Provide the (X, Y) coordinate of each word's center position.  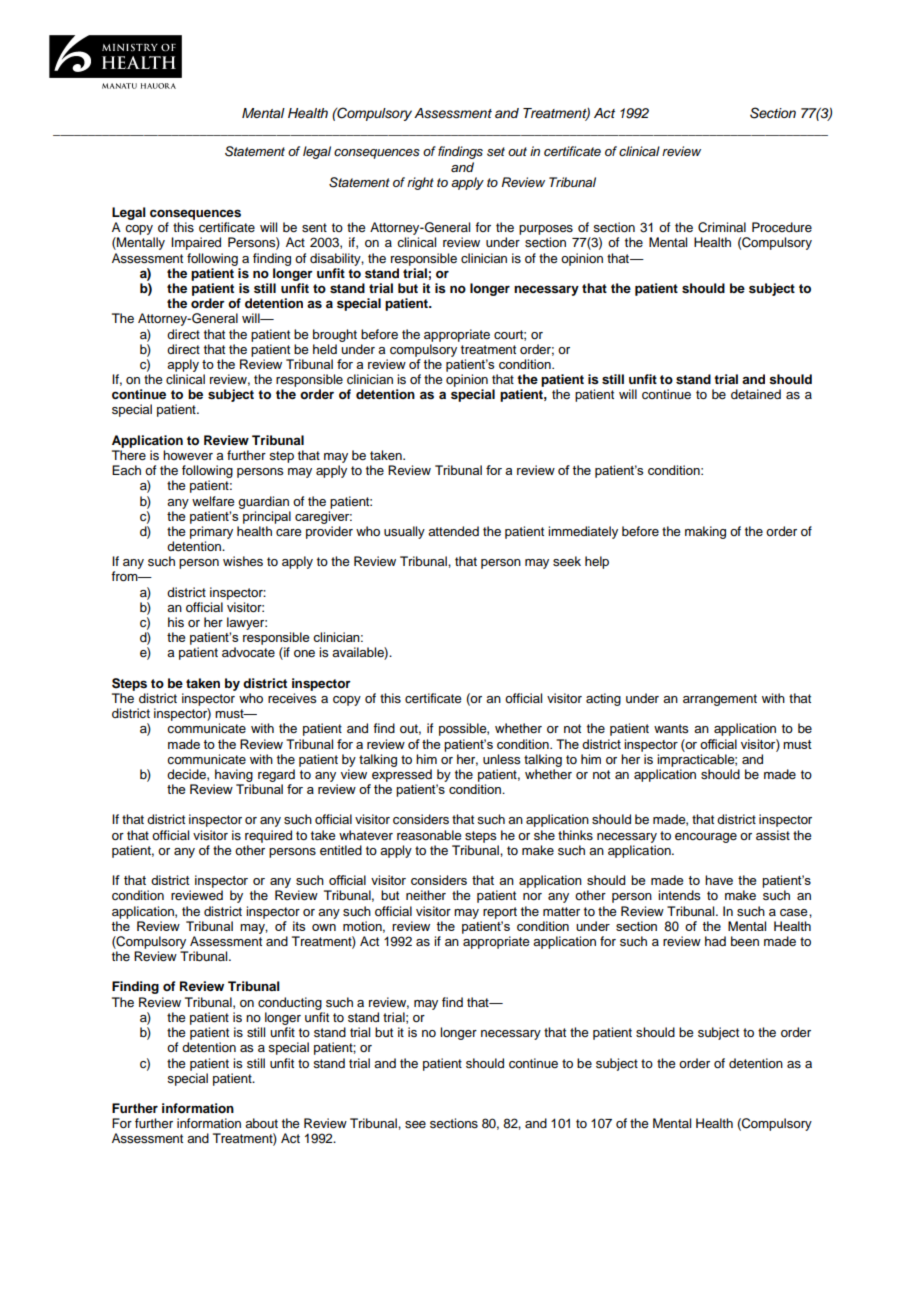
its (299, 926)
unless (501, 759)
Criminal (722, 227)
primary (211, 532)
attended (453, 531)
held (325, 349)
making (705, 532)
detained (756, 394)
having (234, 775)
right (420, 183)
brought (335, 335)
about (261, 1123)
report (500, 913)
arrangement (720, 700)
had (715, 941)
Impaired (196, 243)
